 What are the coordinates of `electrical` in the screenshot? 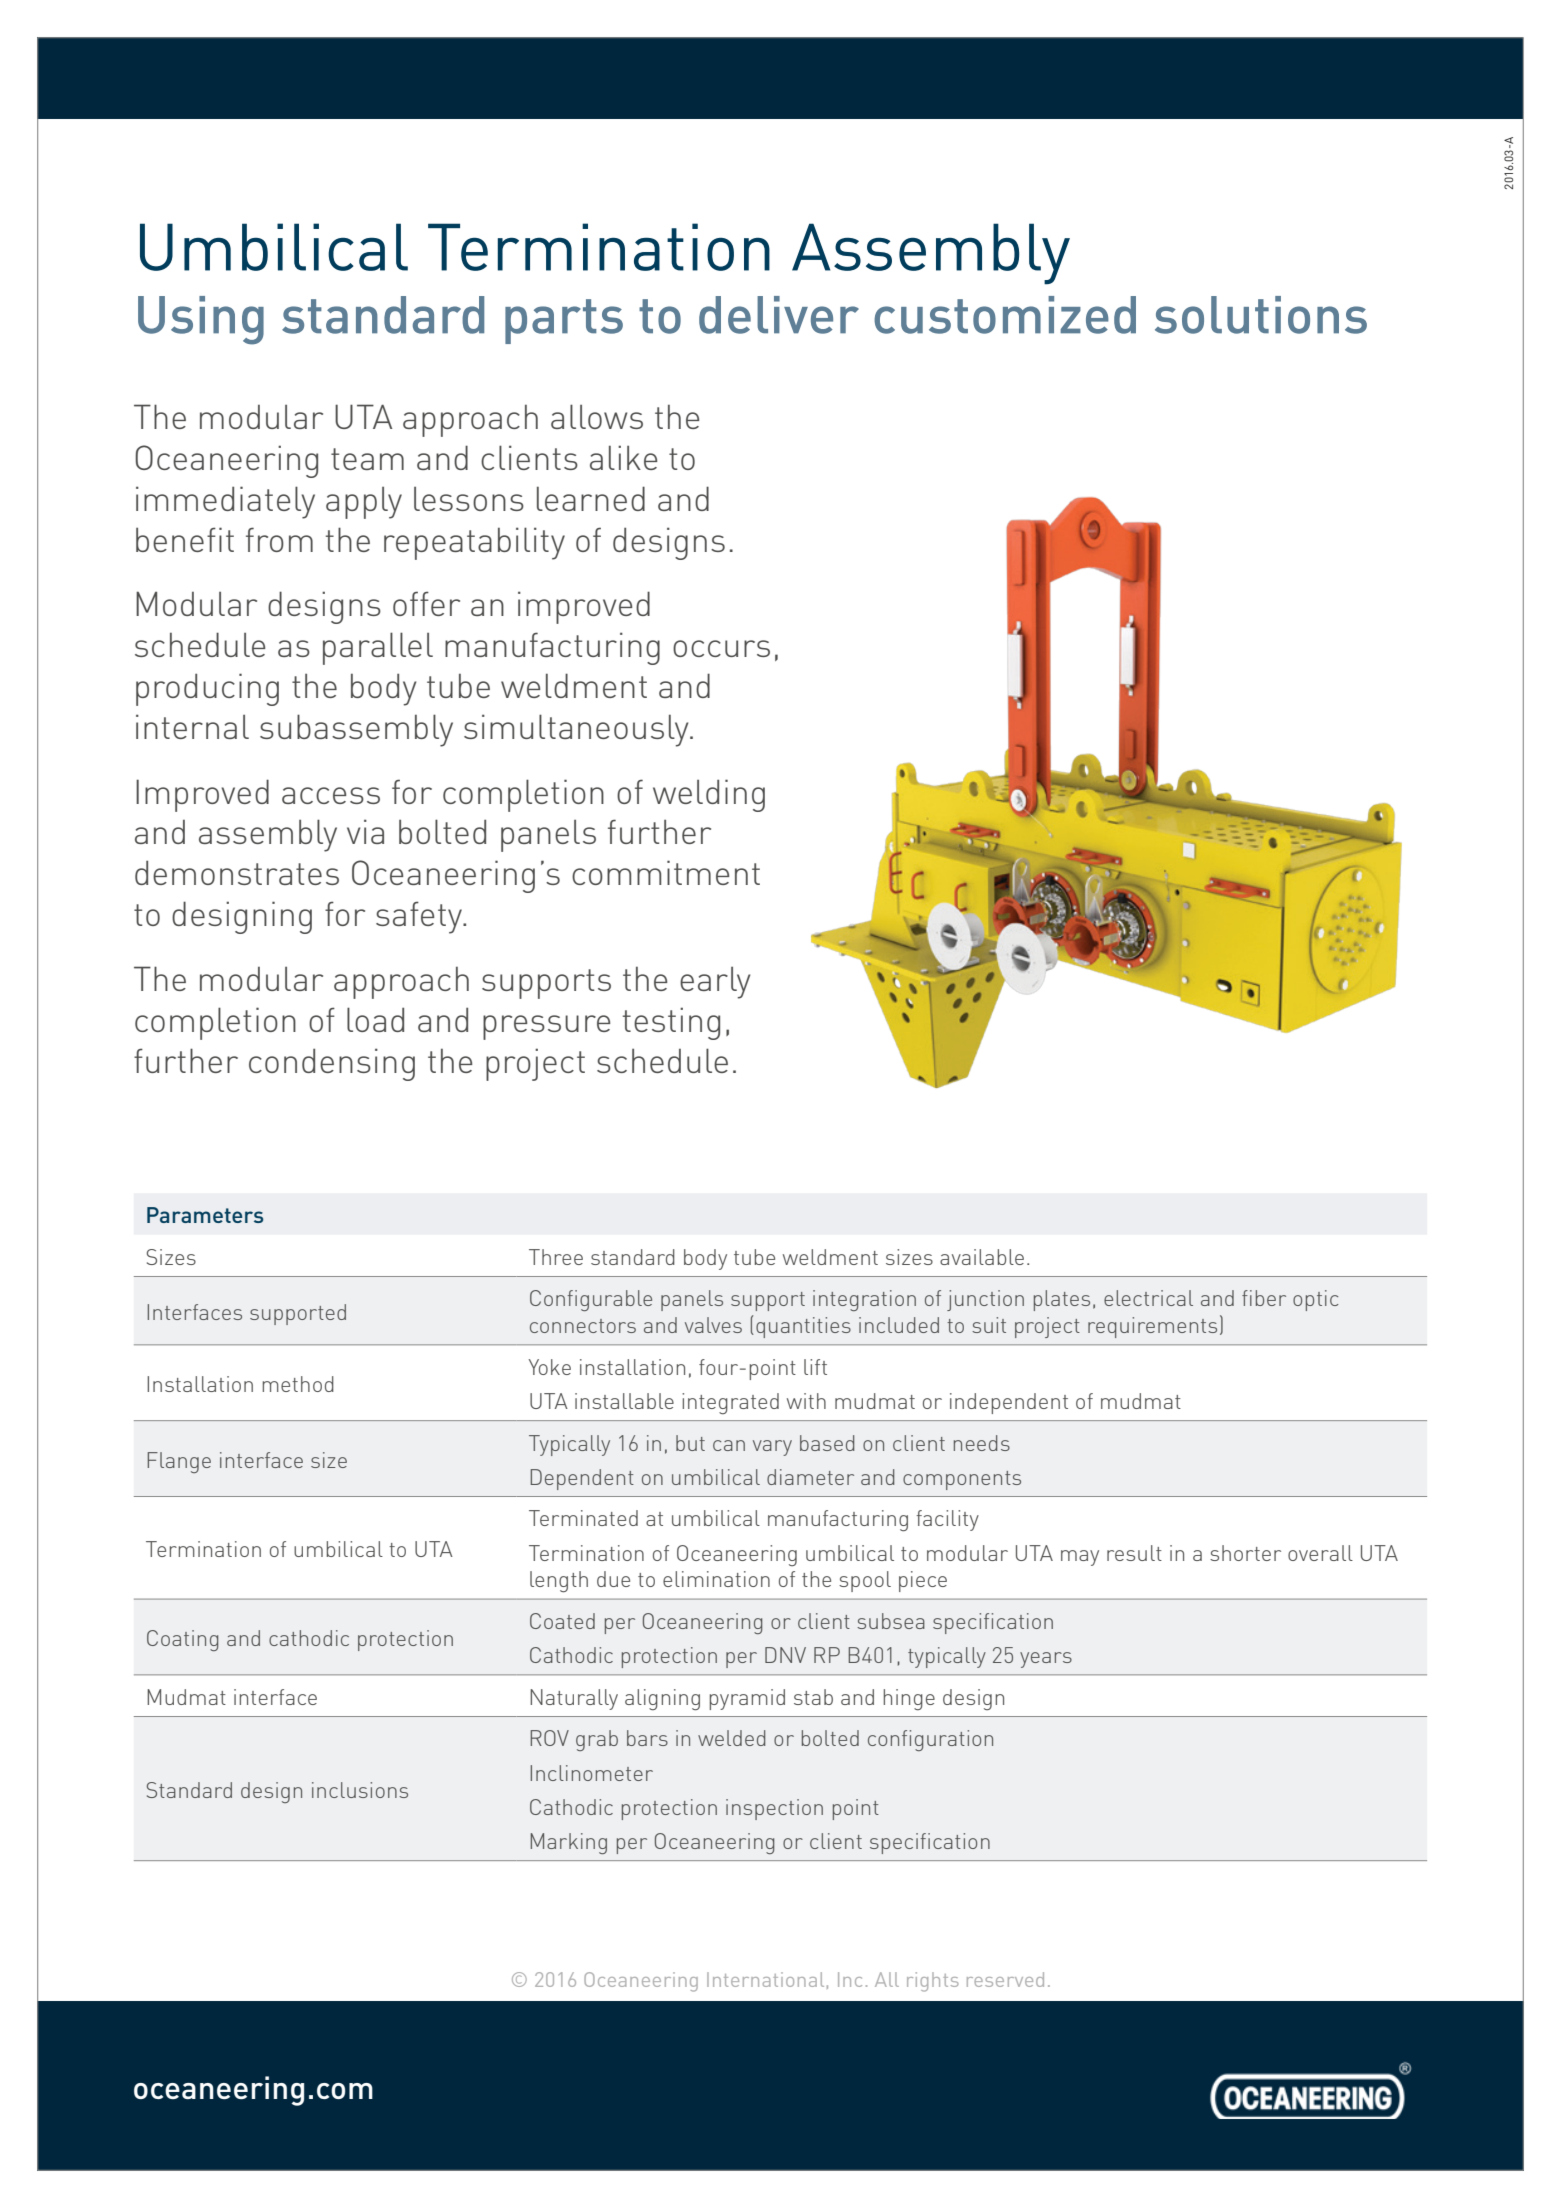 It's located at (1148, 1298).
